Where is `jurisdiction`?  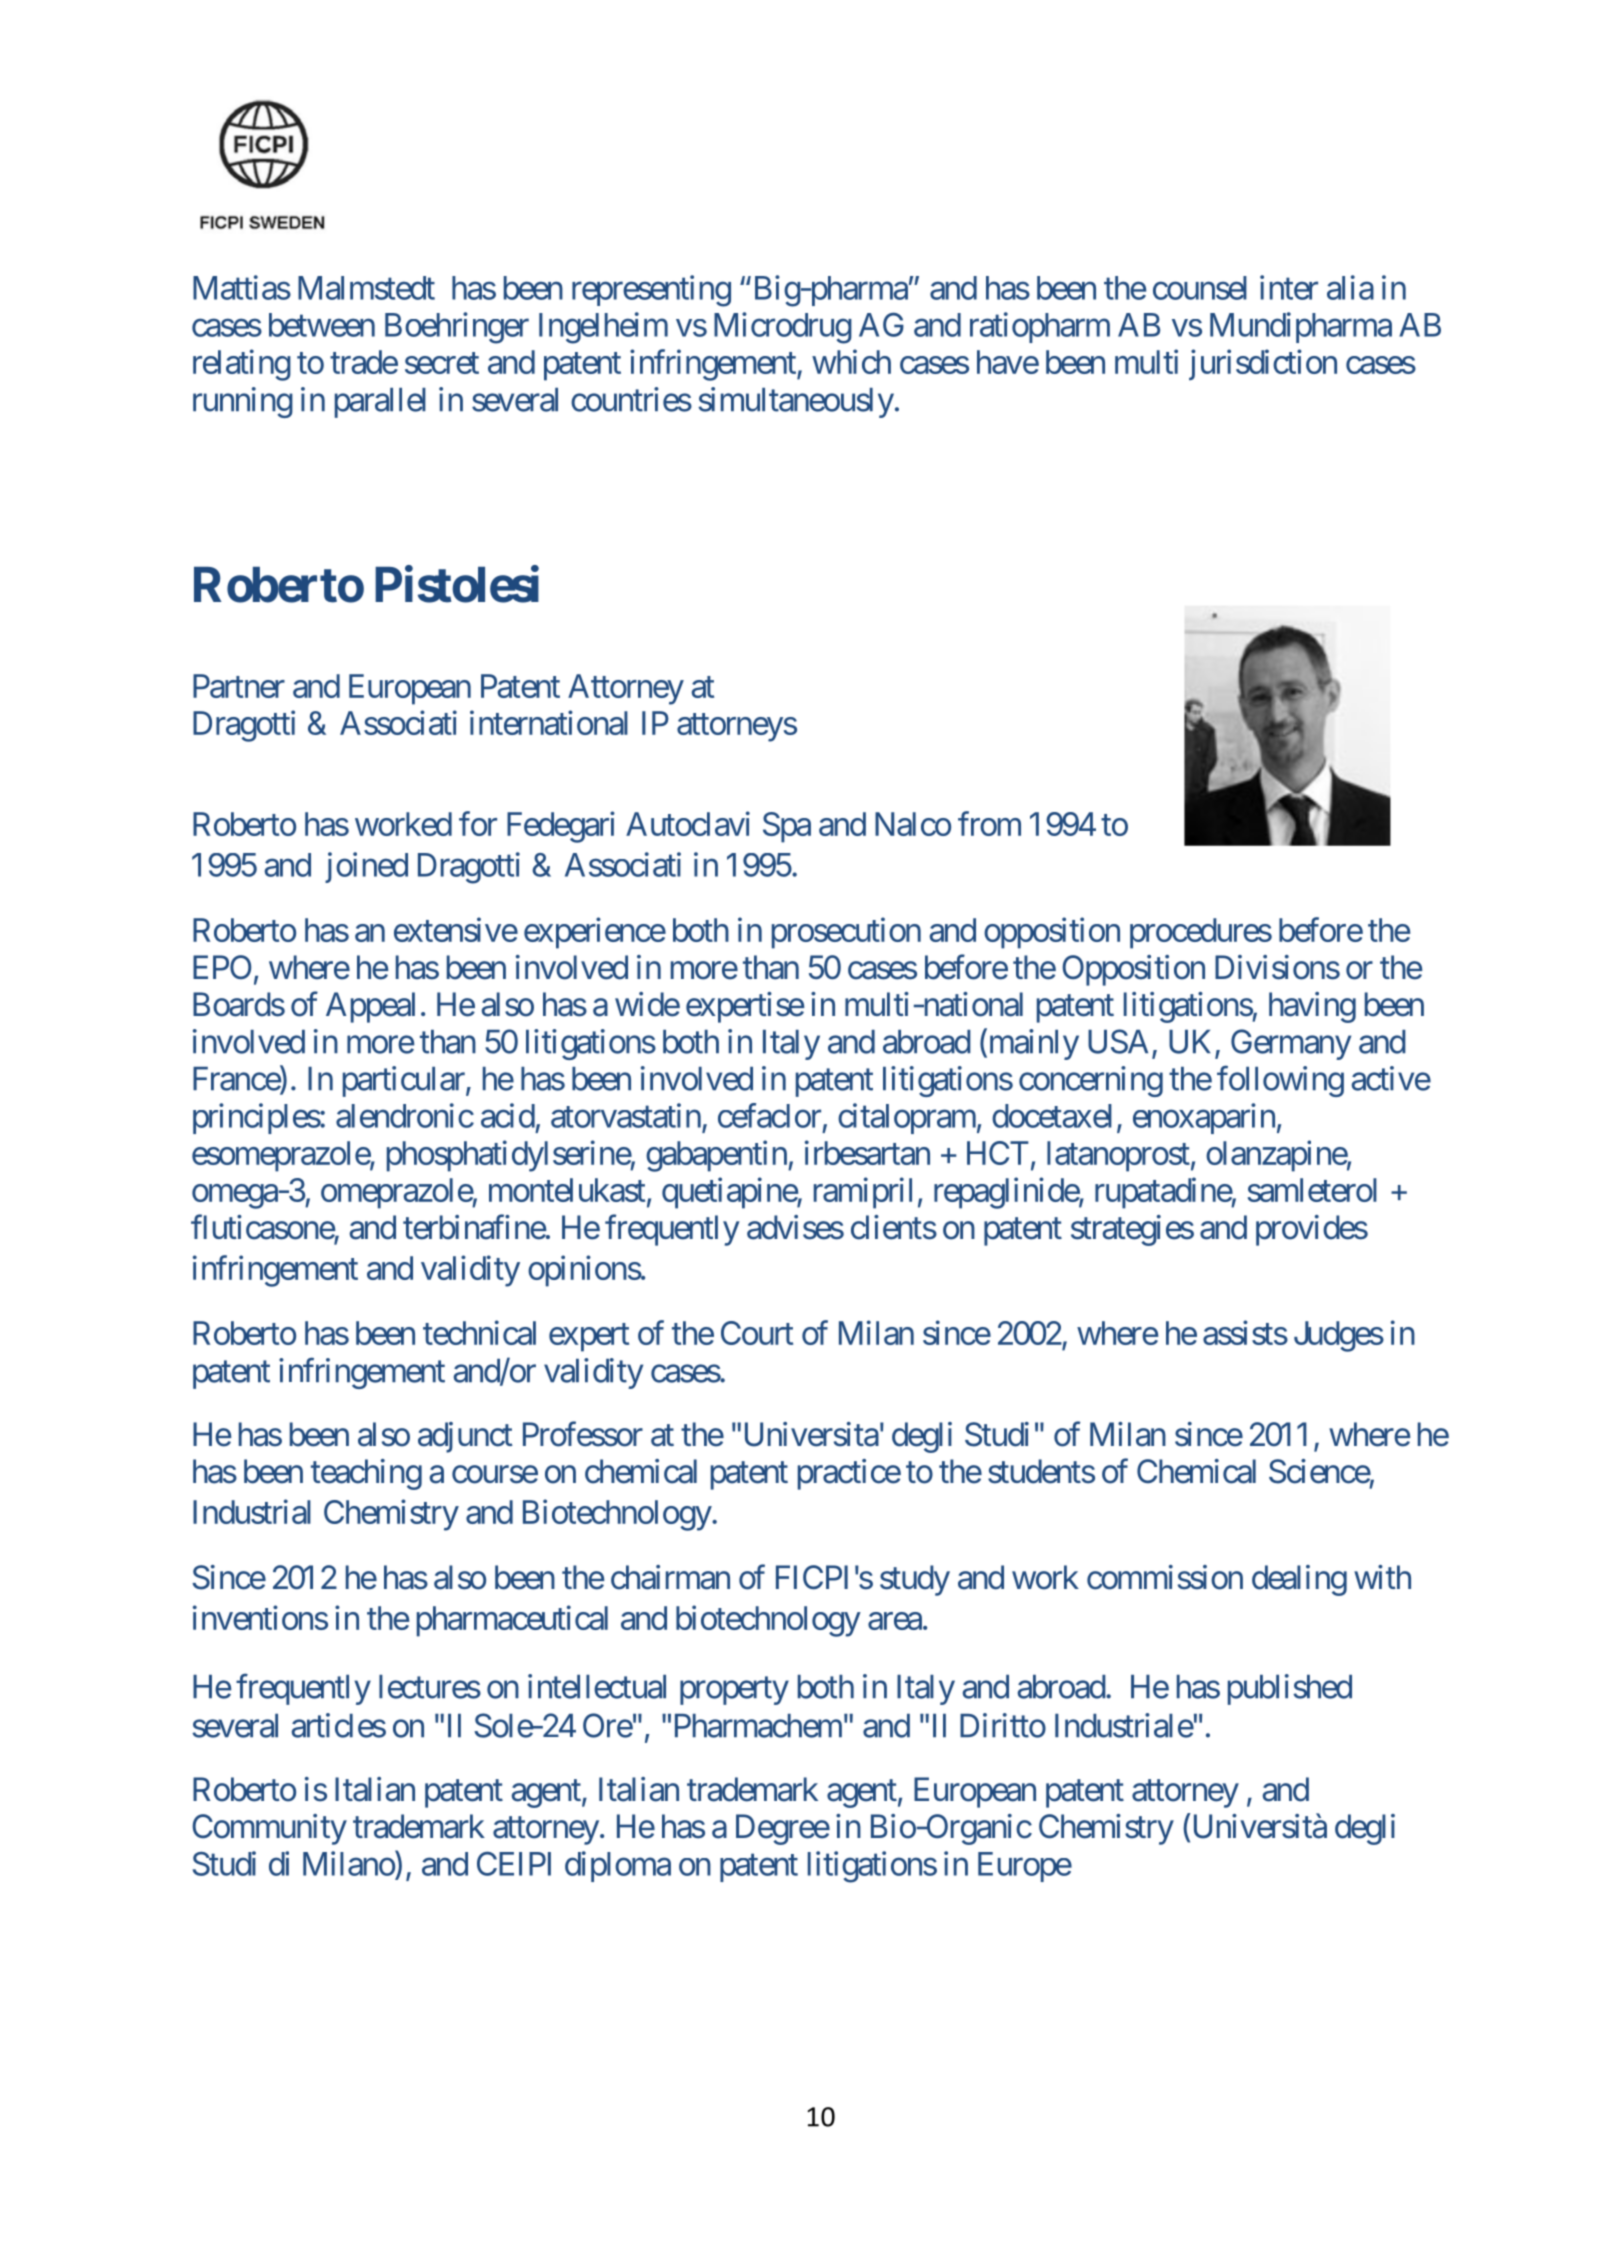
jurisdiction is located at coordinates (1263, 365).
